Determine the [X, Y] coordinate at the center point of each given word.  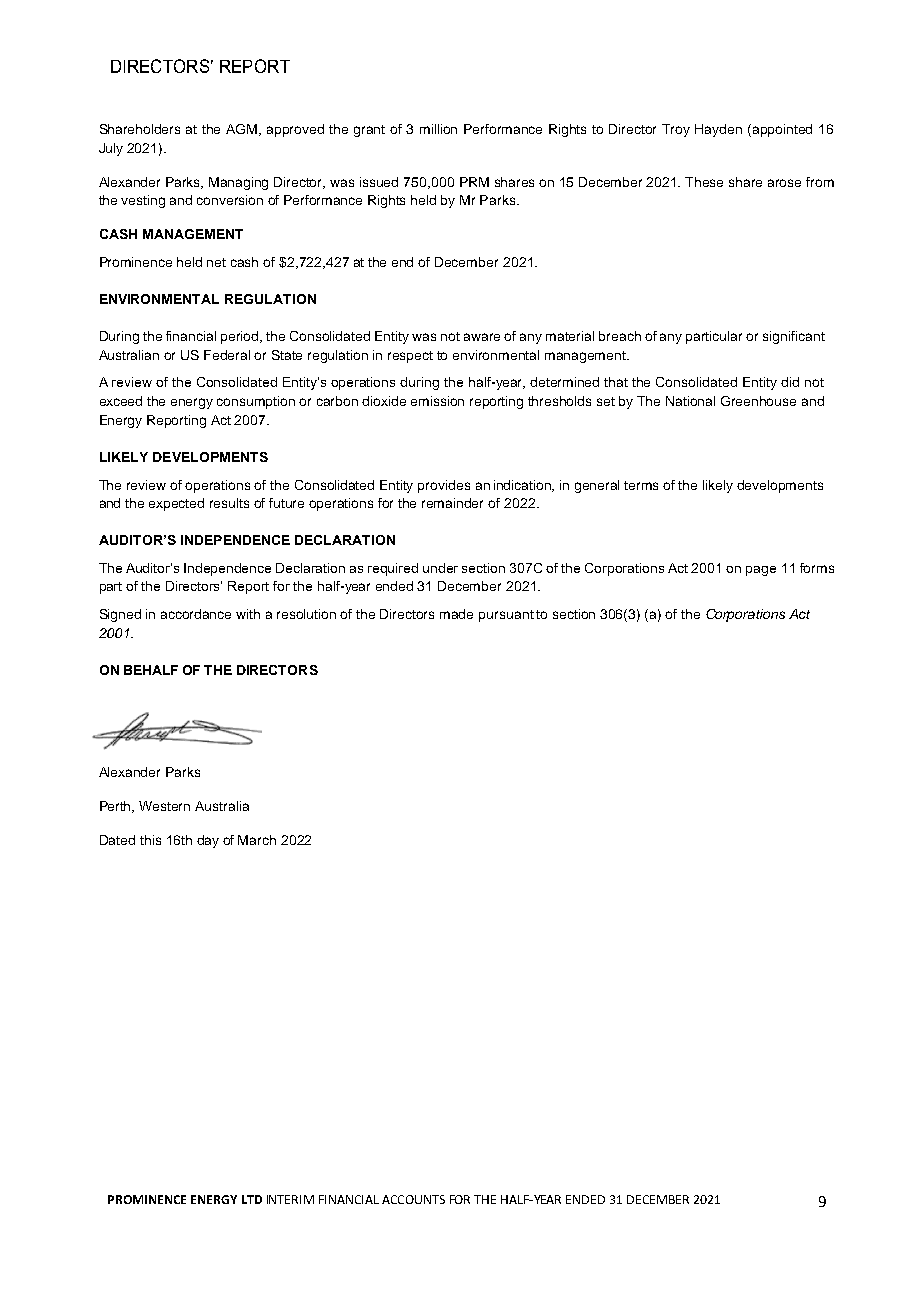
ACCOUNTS [413, 1199]
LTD [252, 1199]
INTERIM [290, 1199]
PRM [474, 182]
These [704, 182]
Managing [238, 183]
